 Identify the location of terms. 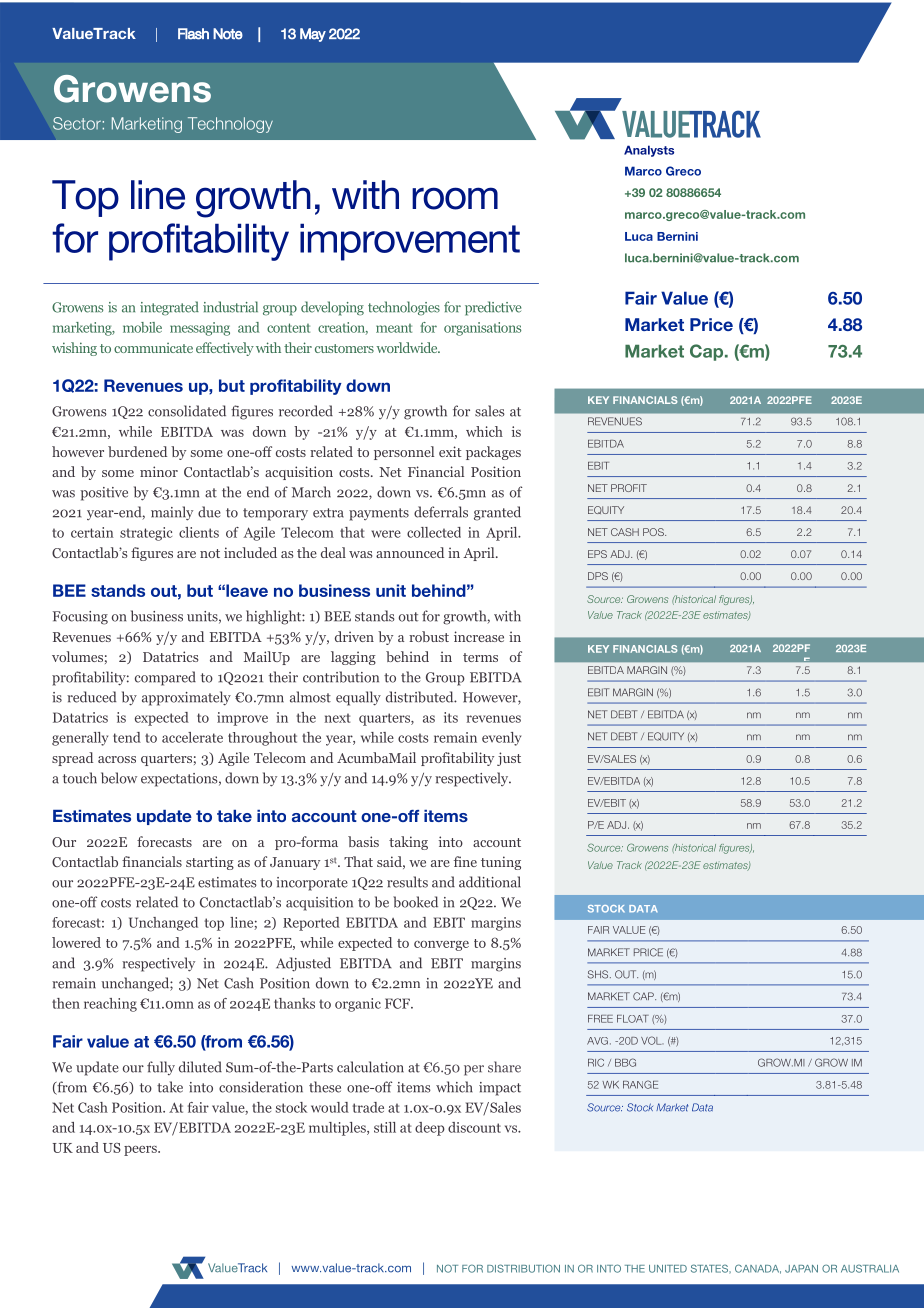
(480, 657).
